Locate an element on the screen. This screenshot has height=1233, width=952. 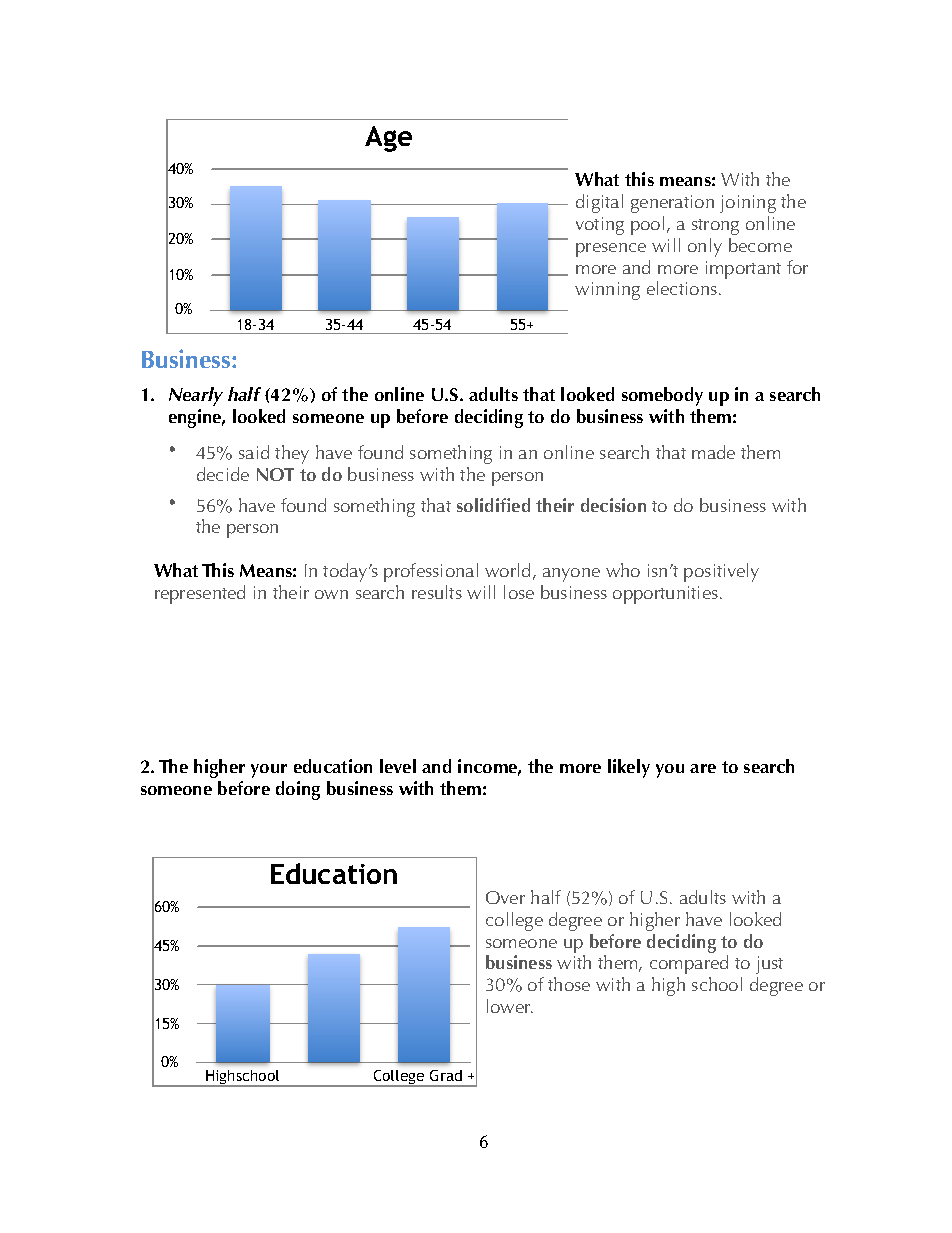
your is located at coordinates (269, 771).
